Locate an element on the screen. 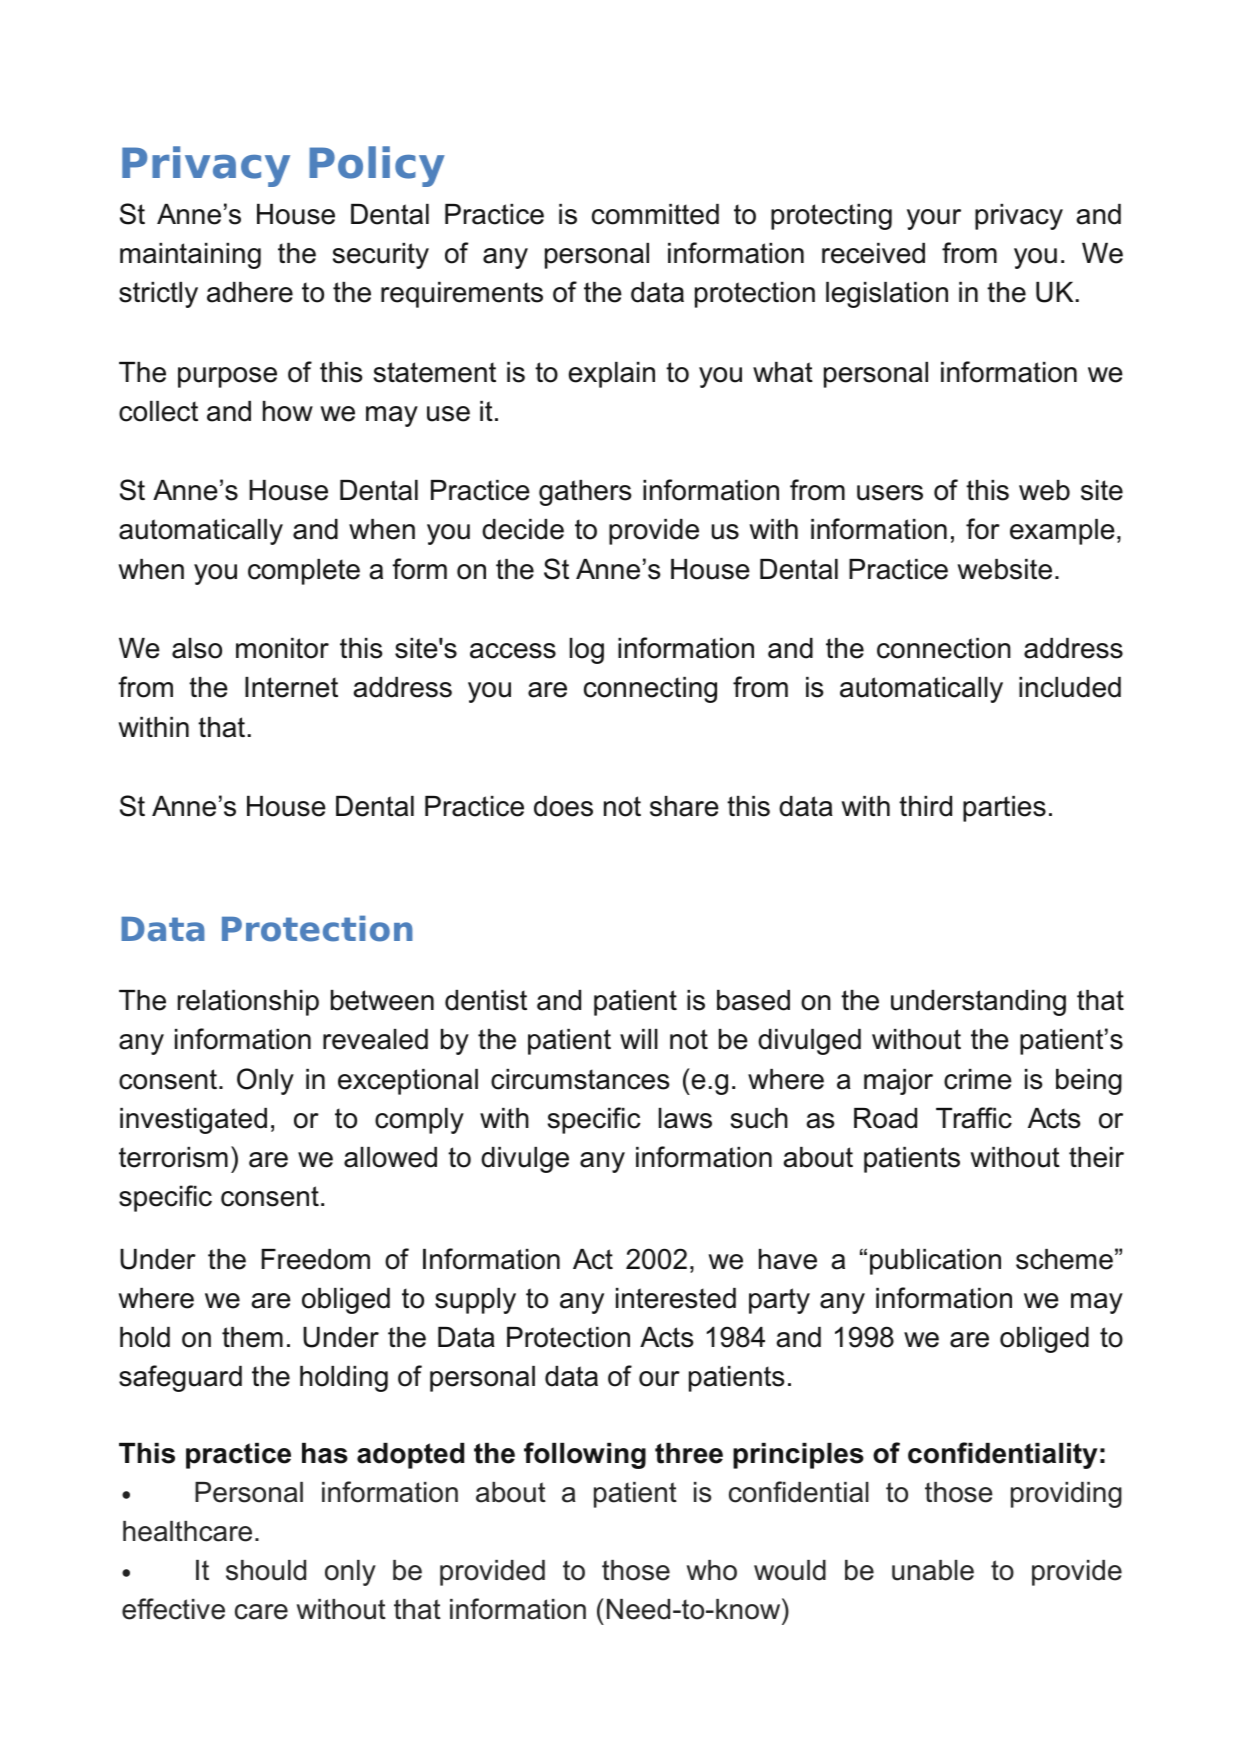 The height and width of the screenshot is (1758, 1242). share is located at coordinates (684, 806).
